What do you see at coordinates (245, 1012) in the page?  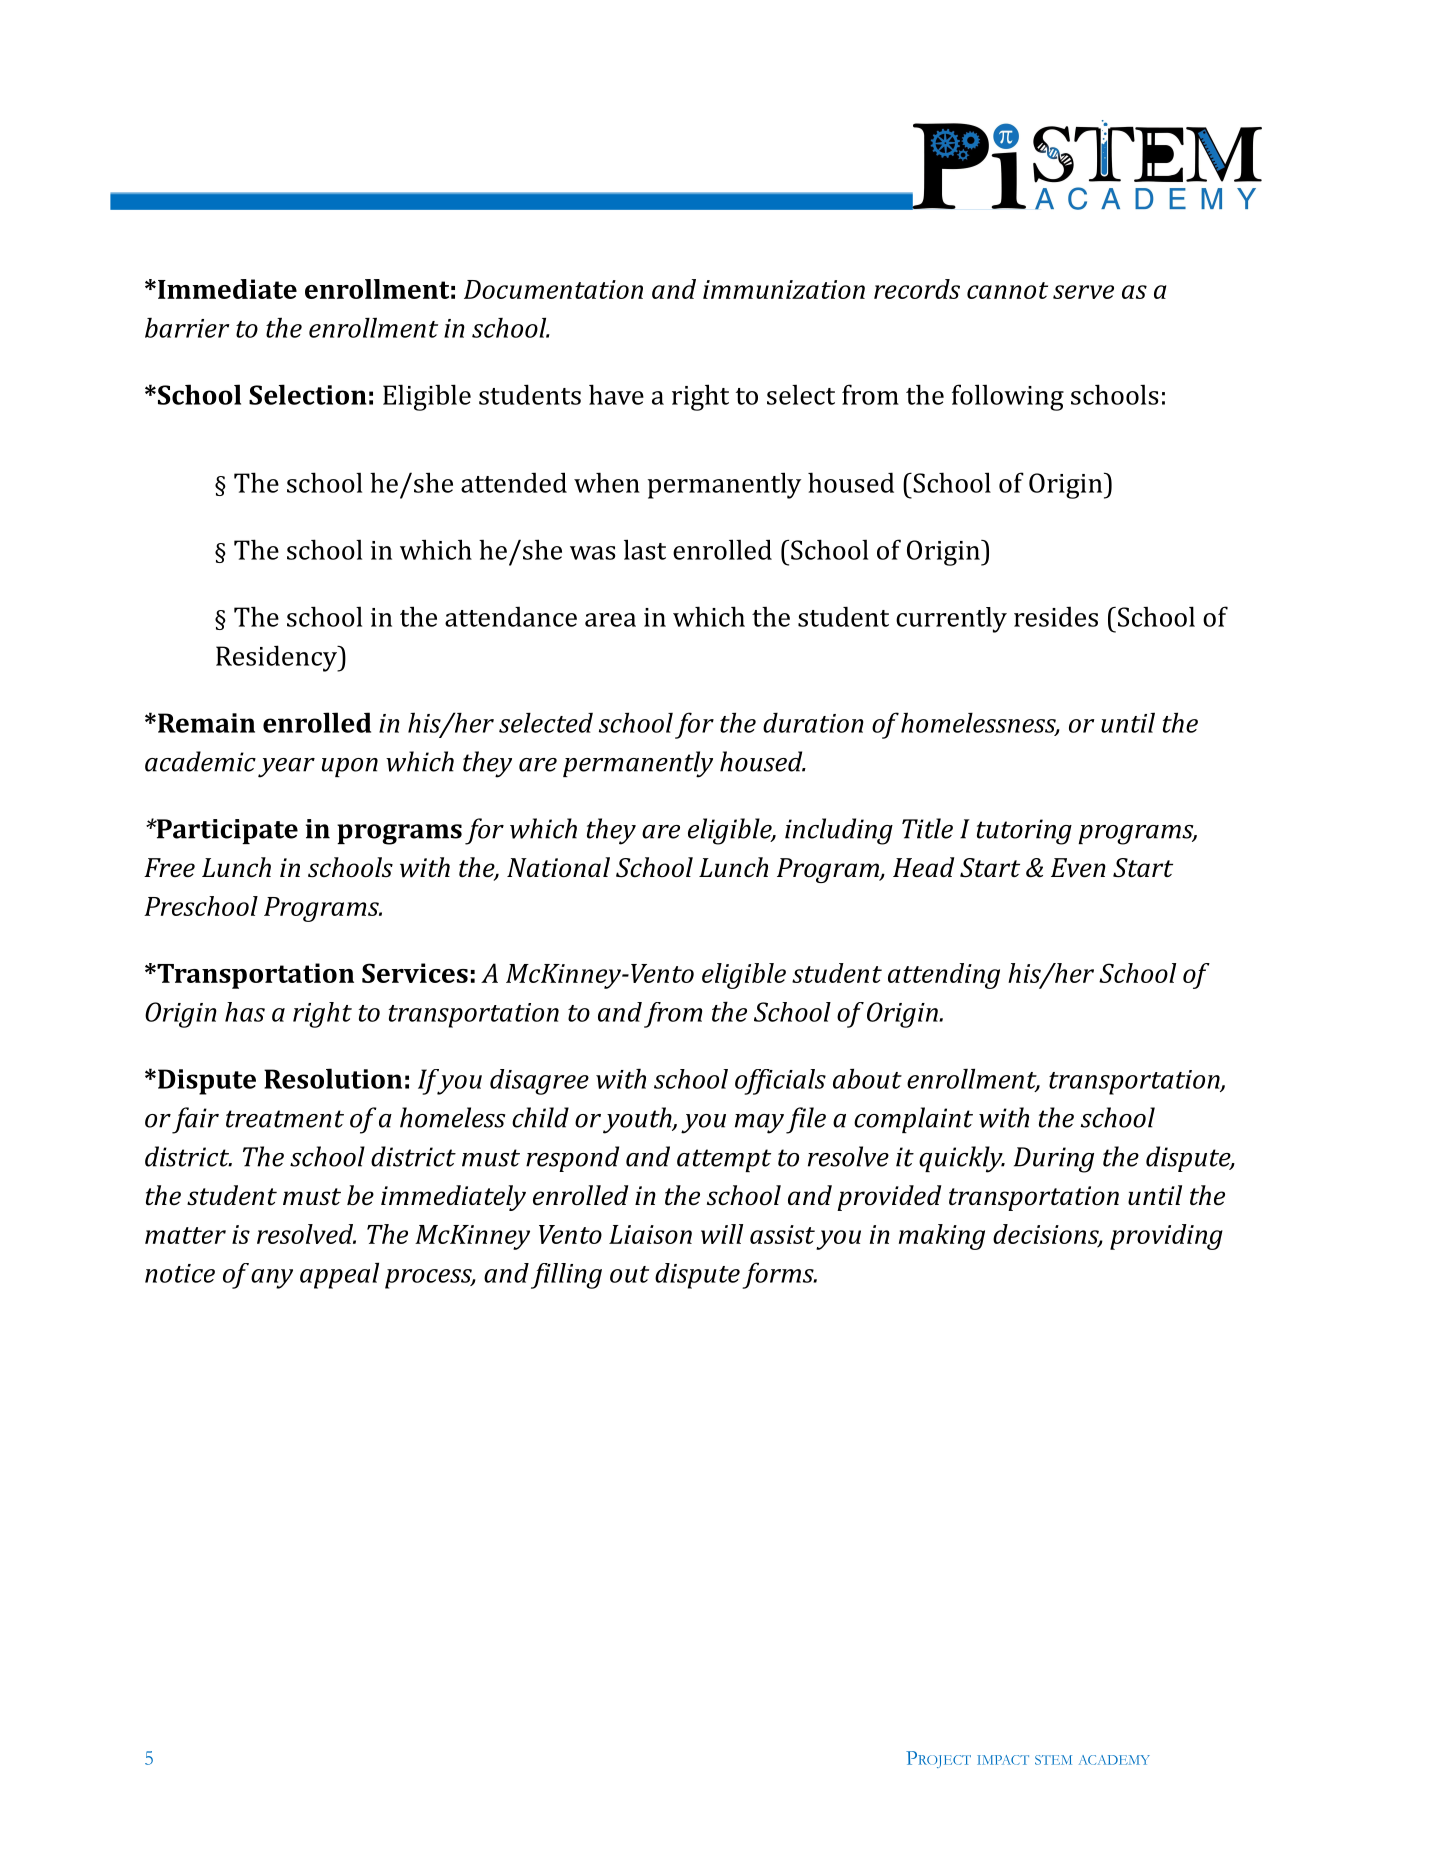 I see `has` at bounding box center [245, 1012].
